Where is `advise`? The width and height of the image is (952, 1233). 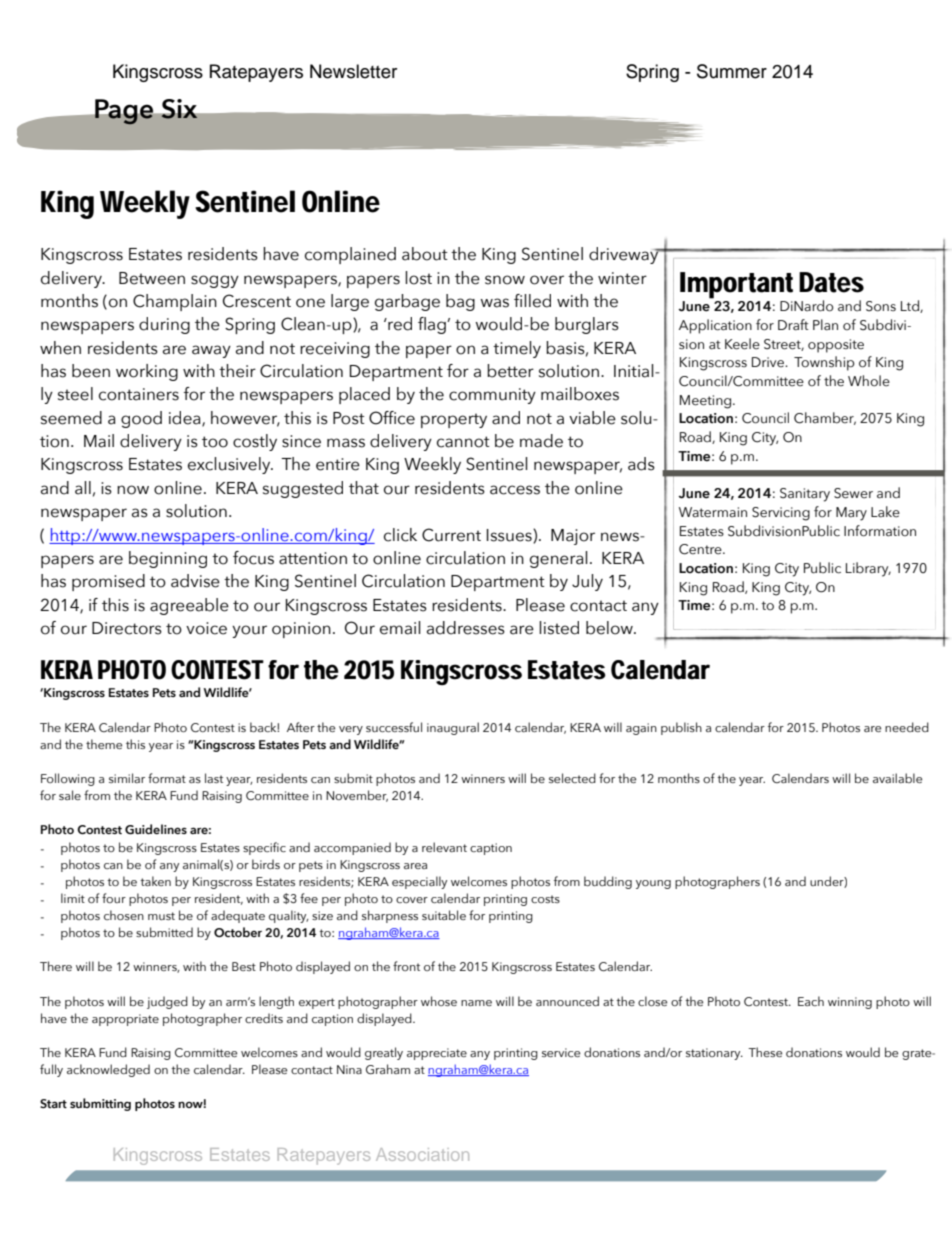 advise is located at coordinates (195, 581).
